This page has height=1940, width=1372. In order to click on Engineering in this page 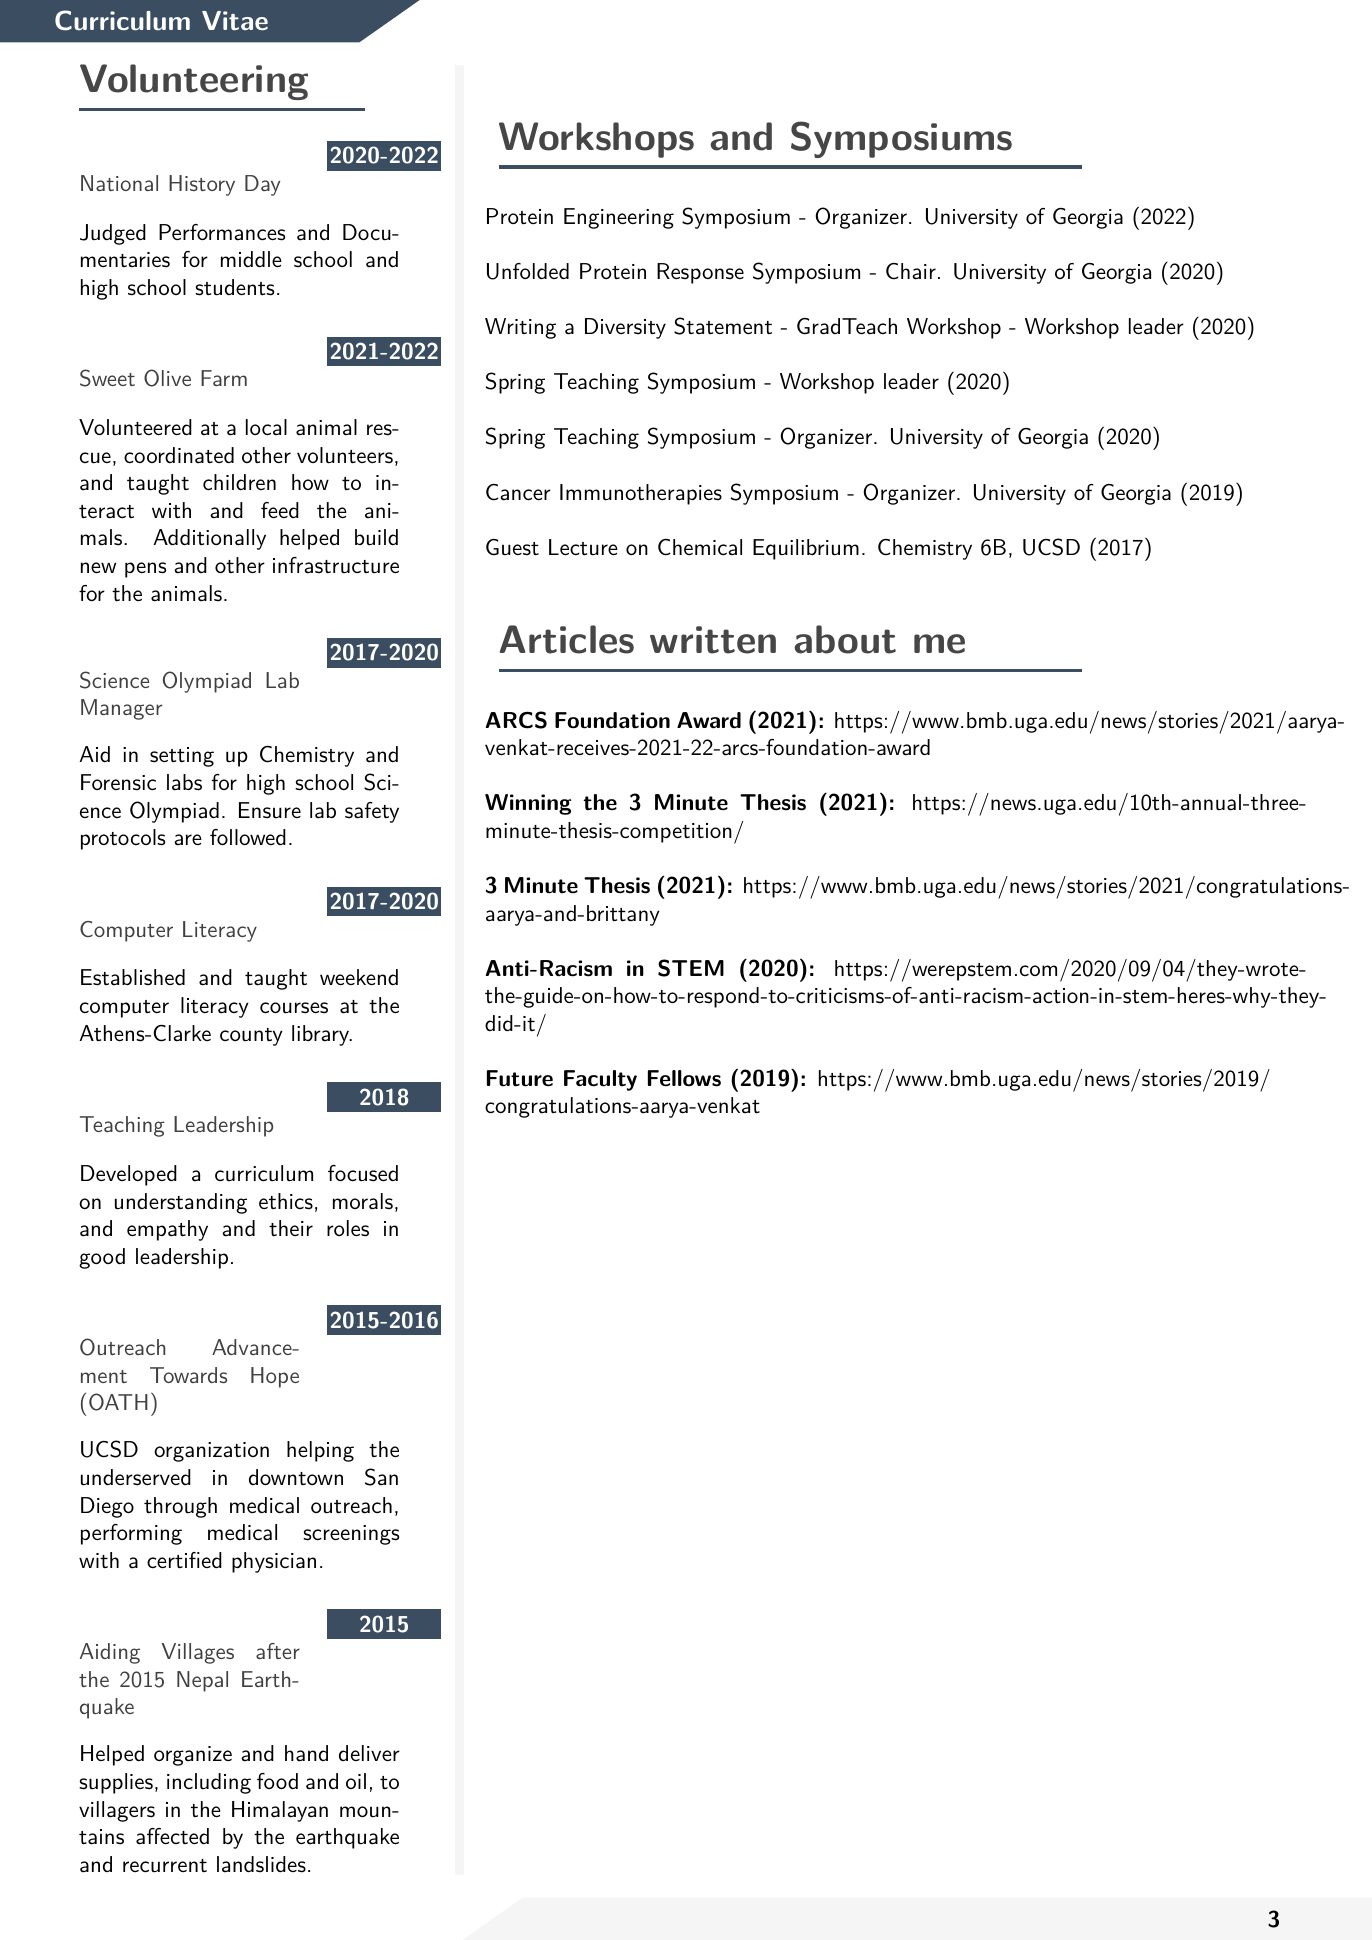, I will do `click(619, 218)`.
